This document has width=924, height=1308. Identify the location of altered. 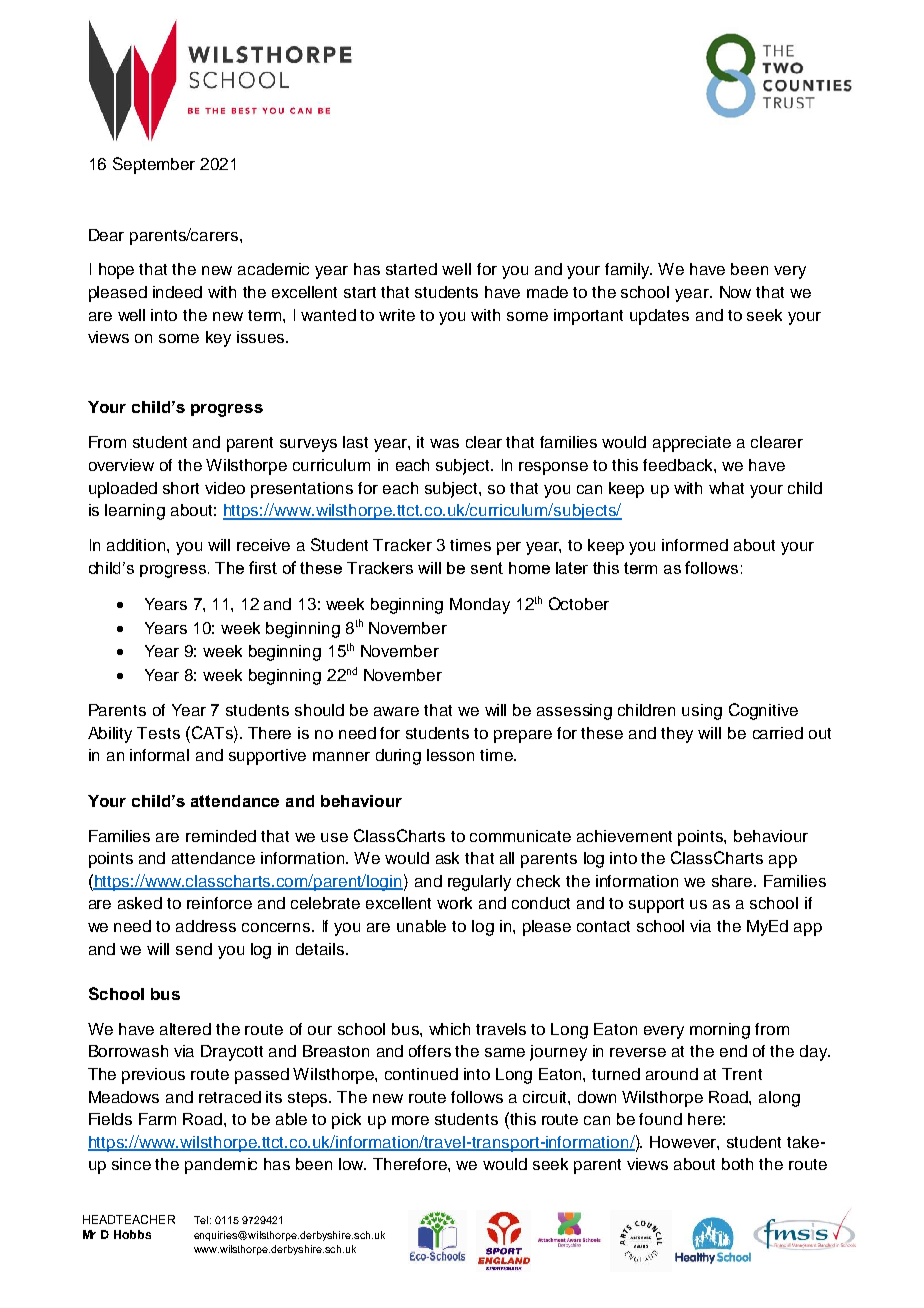
(185, 1029).
